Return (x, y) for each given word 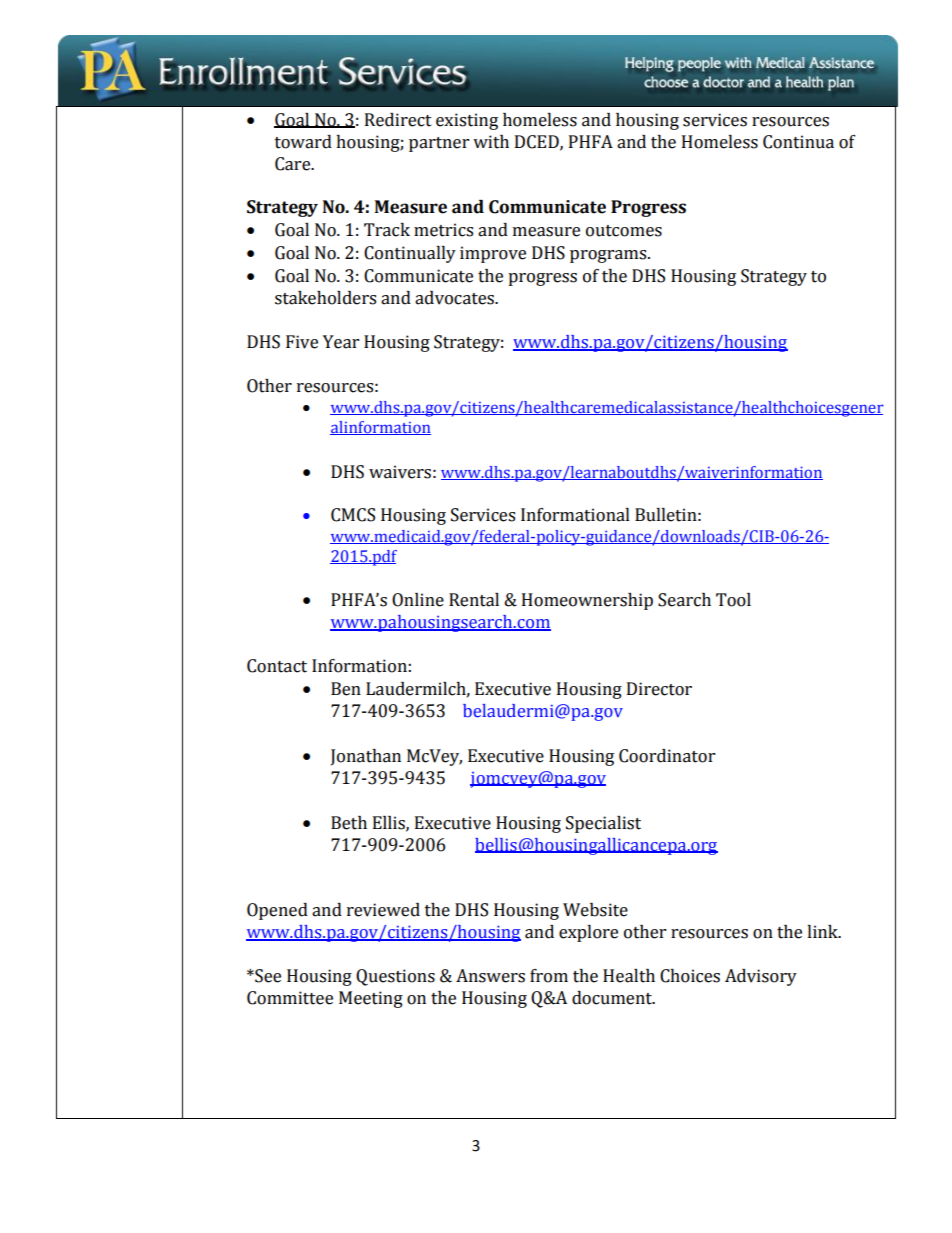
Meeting (371, 999)
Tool (733, 600)
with (491, 142)
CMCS (353, 515)
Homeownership (587, 601)
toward (303, 142)
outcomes (624, 231)
